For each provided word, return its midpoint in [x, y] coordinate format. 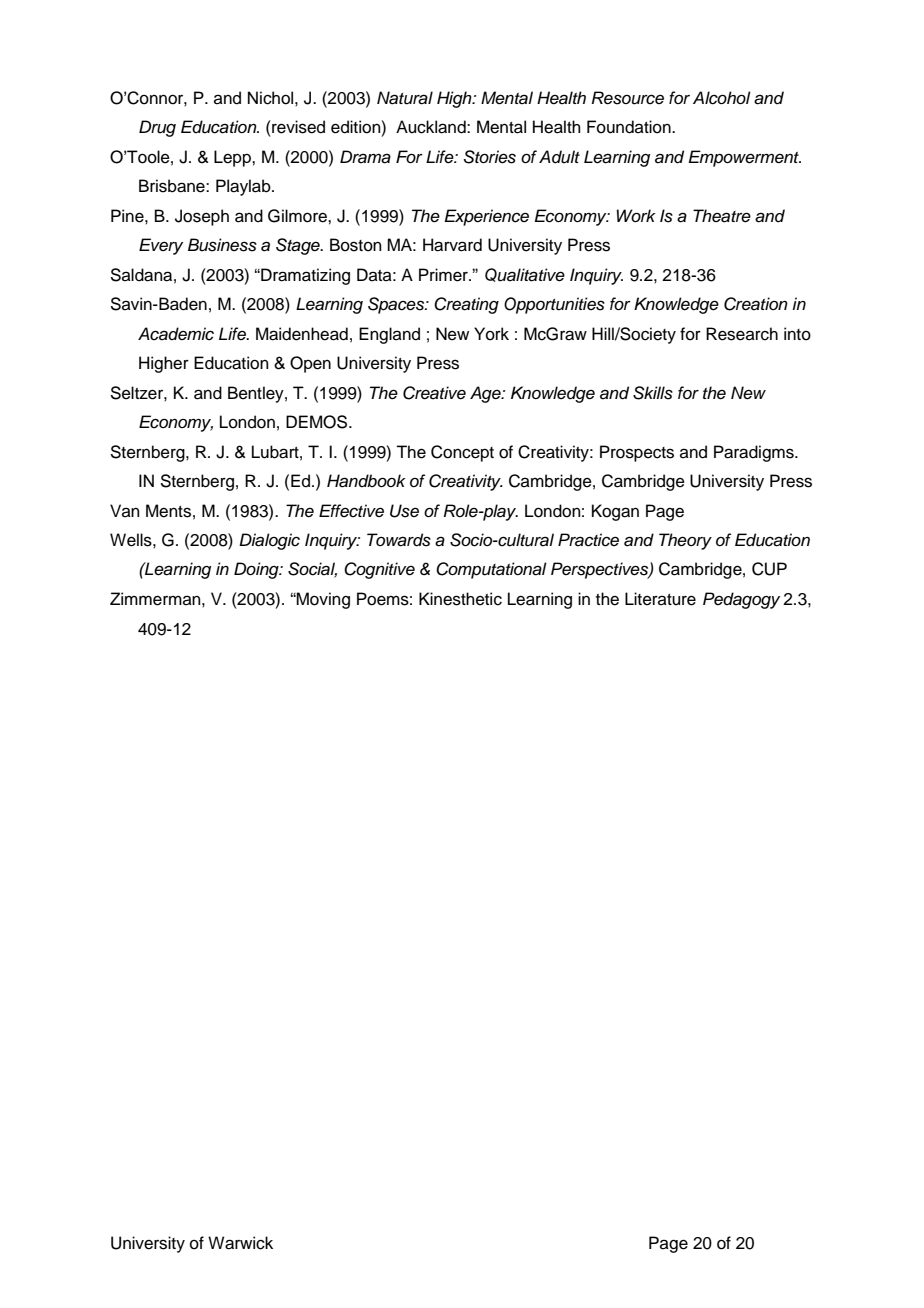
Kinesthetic [460, 599]
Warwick [240, 1243]
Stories [490, 157]
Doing [257, 570]
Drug [157, 128]
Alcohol [722, 98]
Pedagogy [741, 600]
